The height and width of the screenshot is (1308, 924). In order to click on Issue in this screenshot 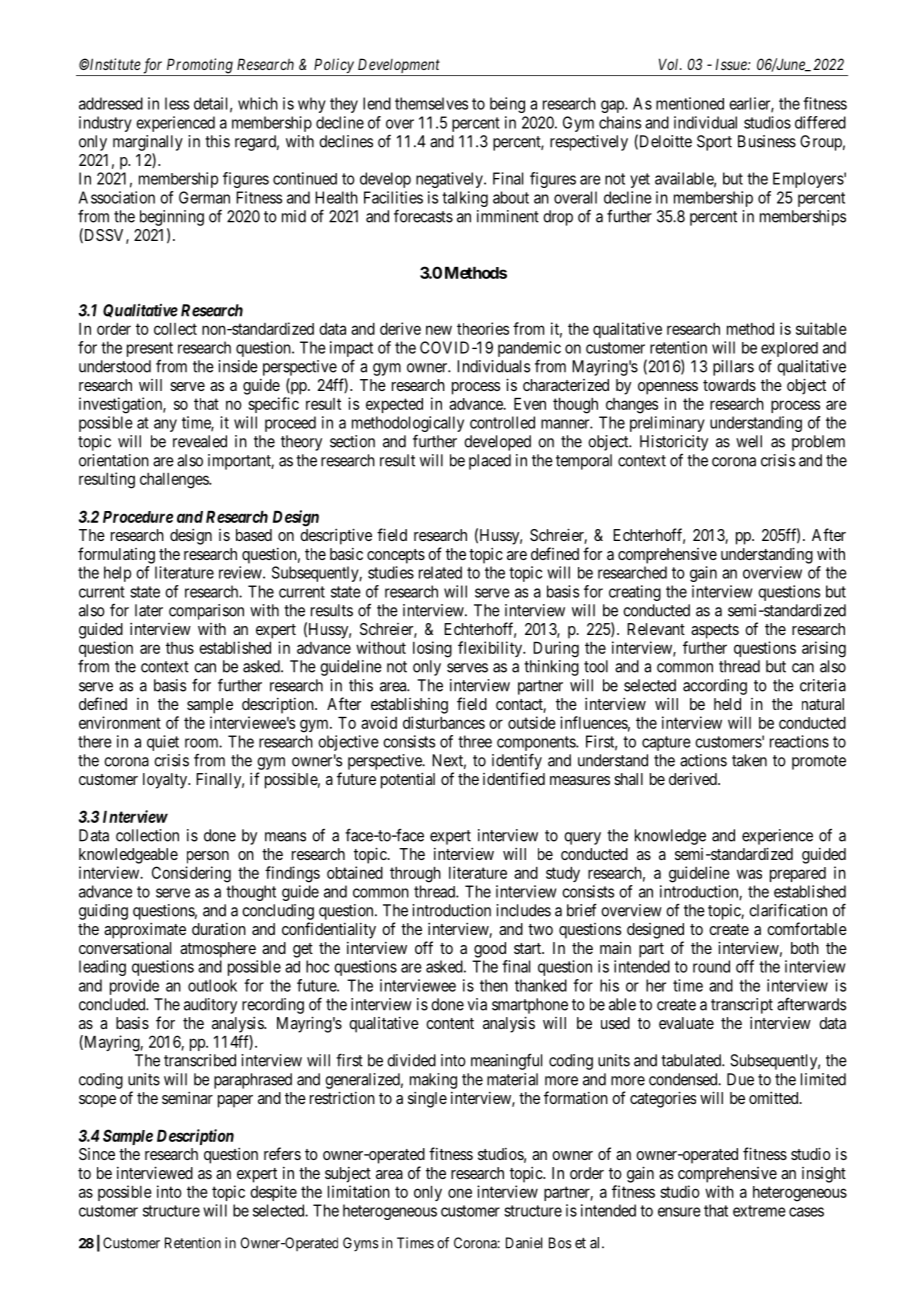, I will do `click(732, 64)`.
